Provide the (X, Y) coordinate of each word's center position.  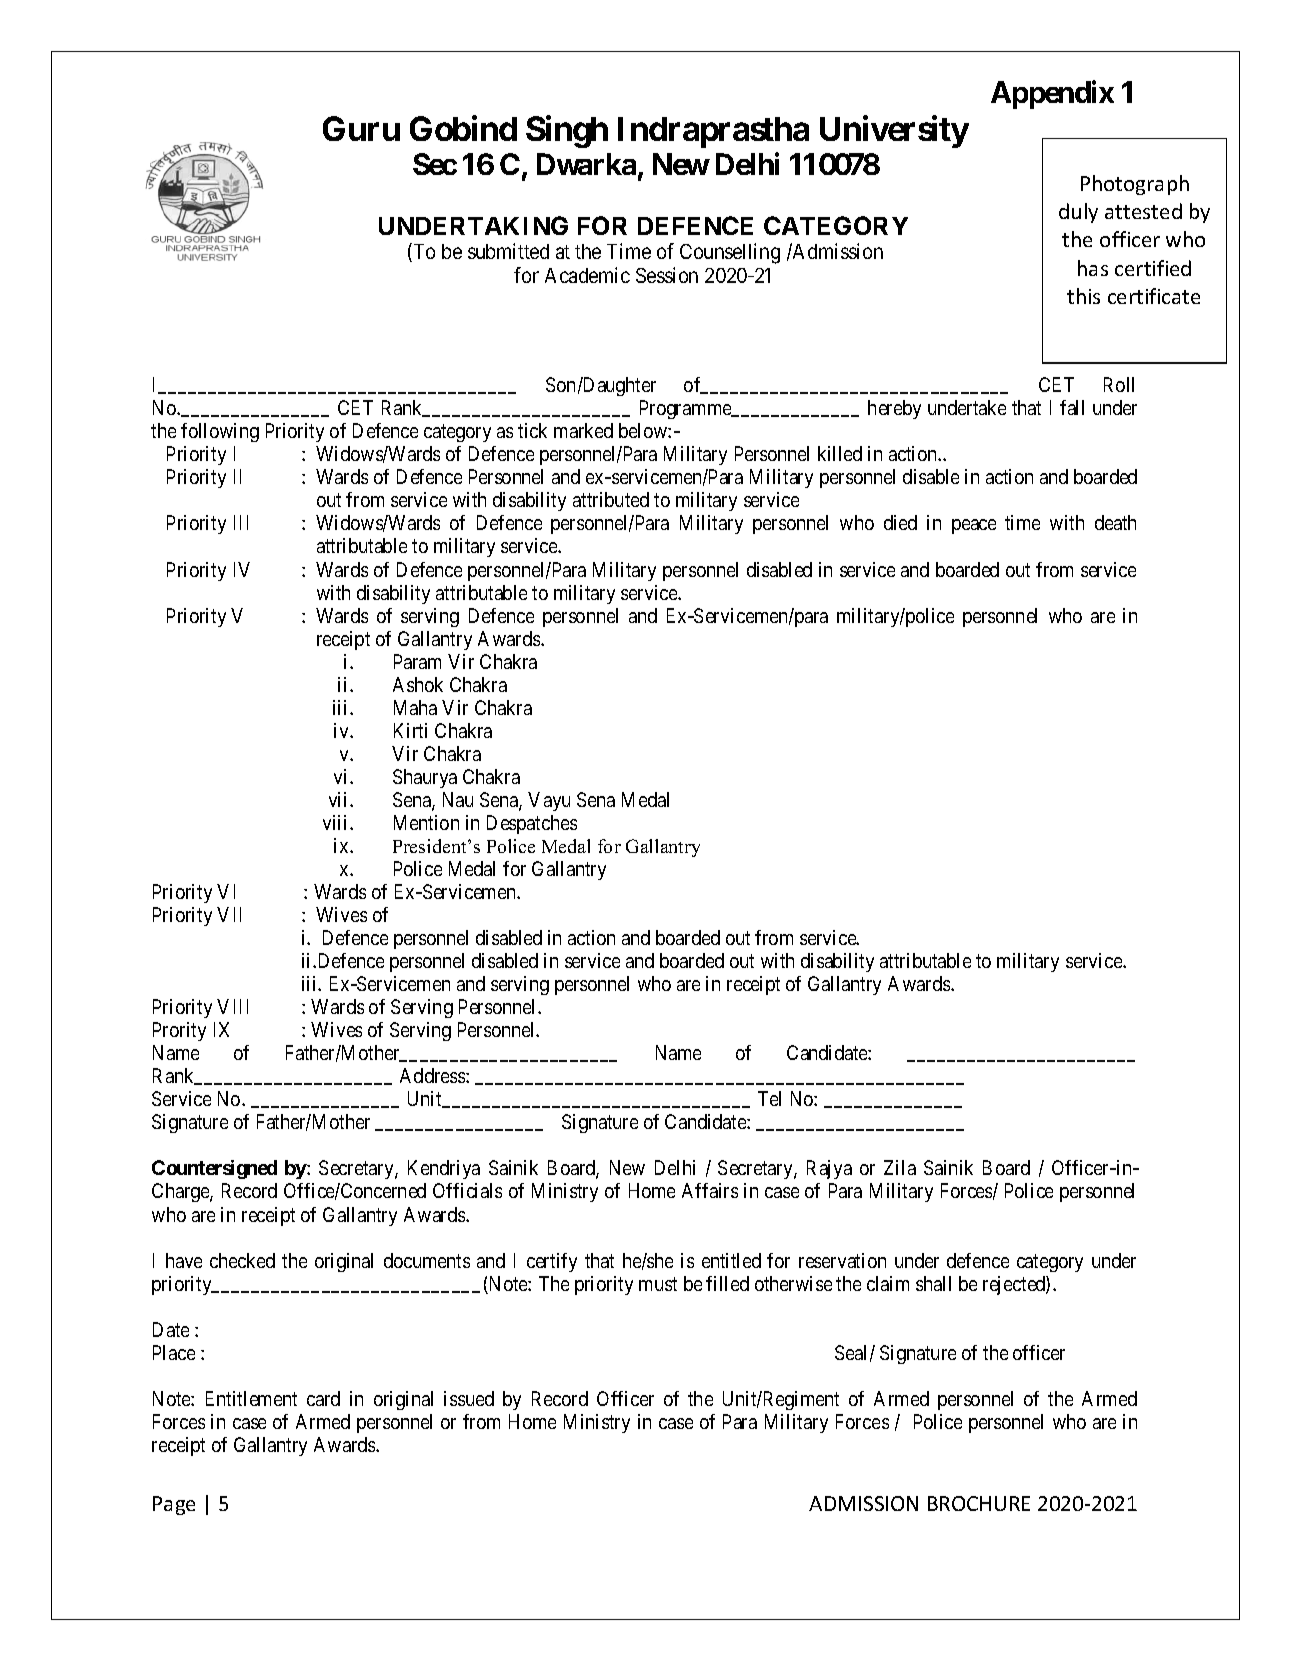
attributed (611, 499)
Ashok (418, 684)
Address (433, 1075)
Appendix (1052, 94)
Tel (769, 1098)
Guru (361, 128)
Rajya (829, 1169)
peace (974, 526)
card (323, 1398)
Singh (567, 131)
